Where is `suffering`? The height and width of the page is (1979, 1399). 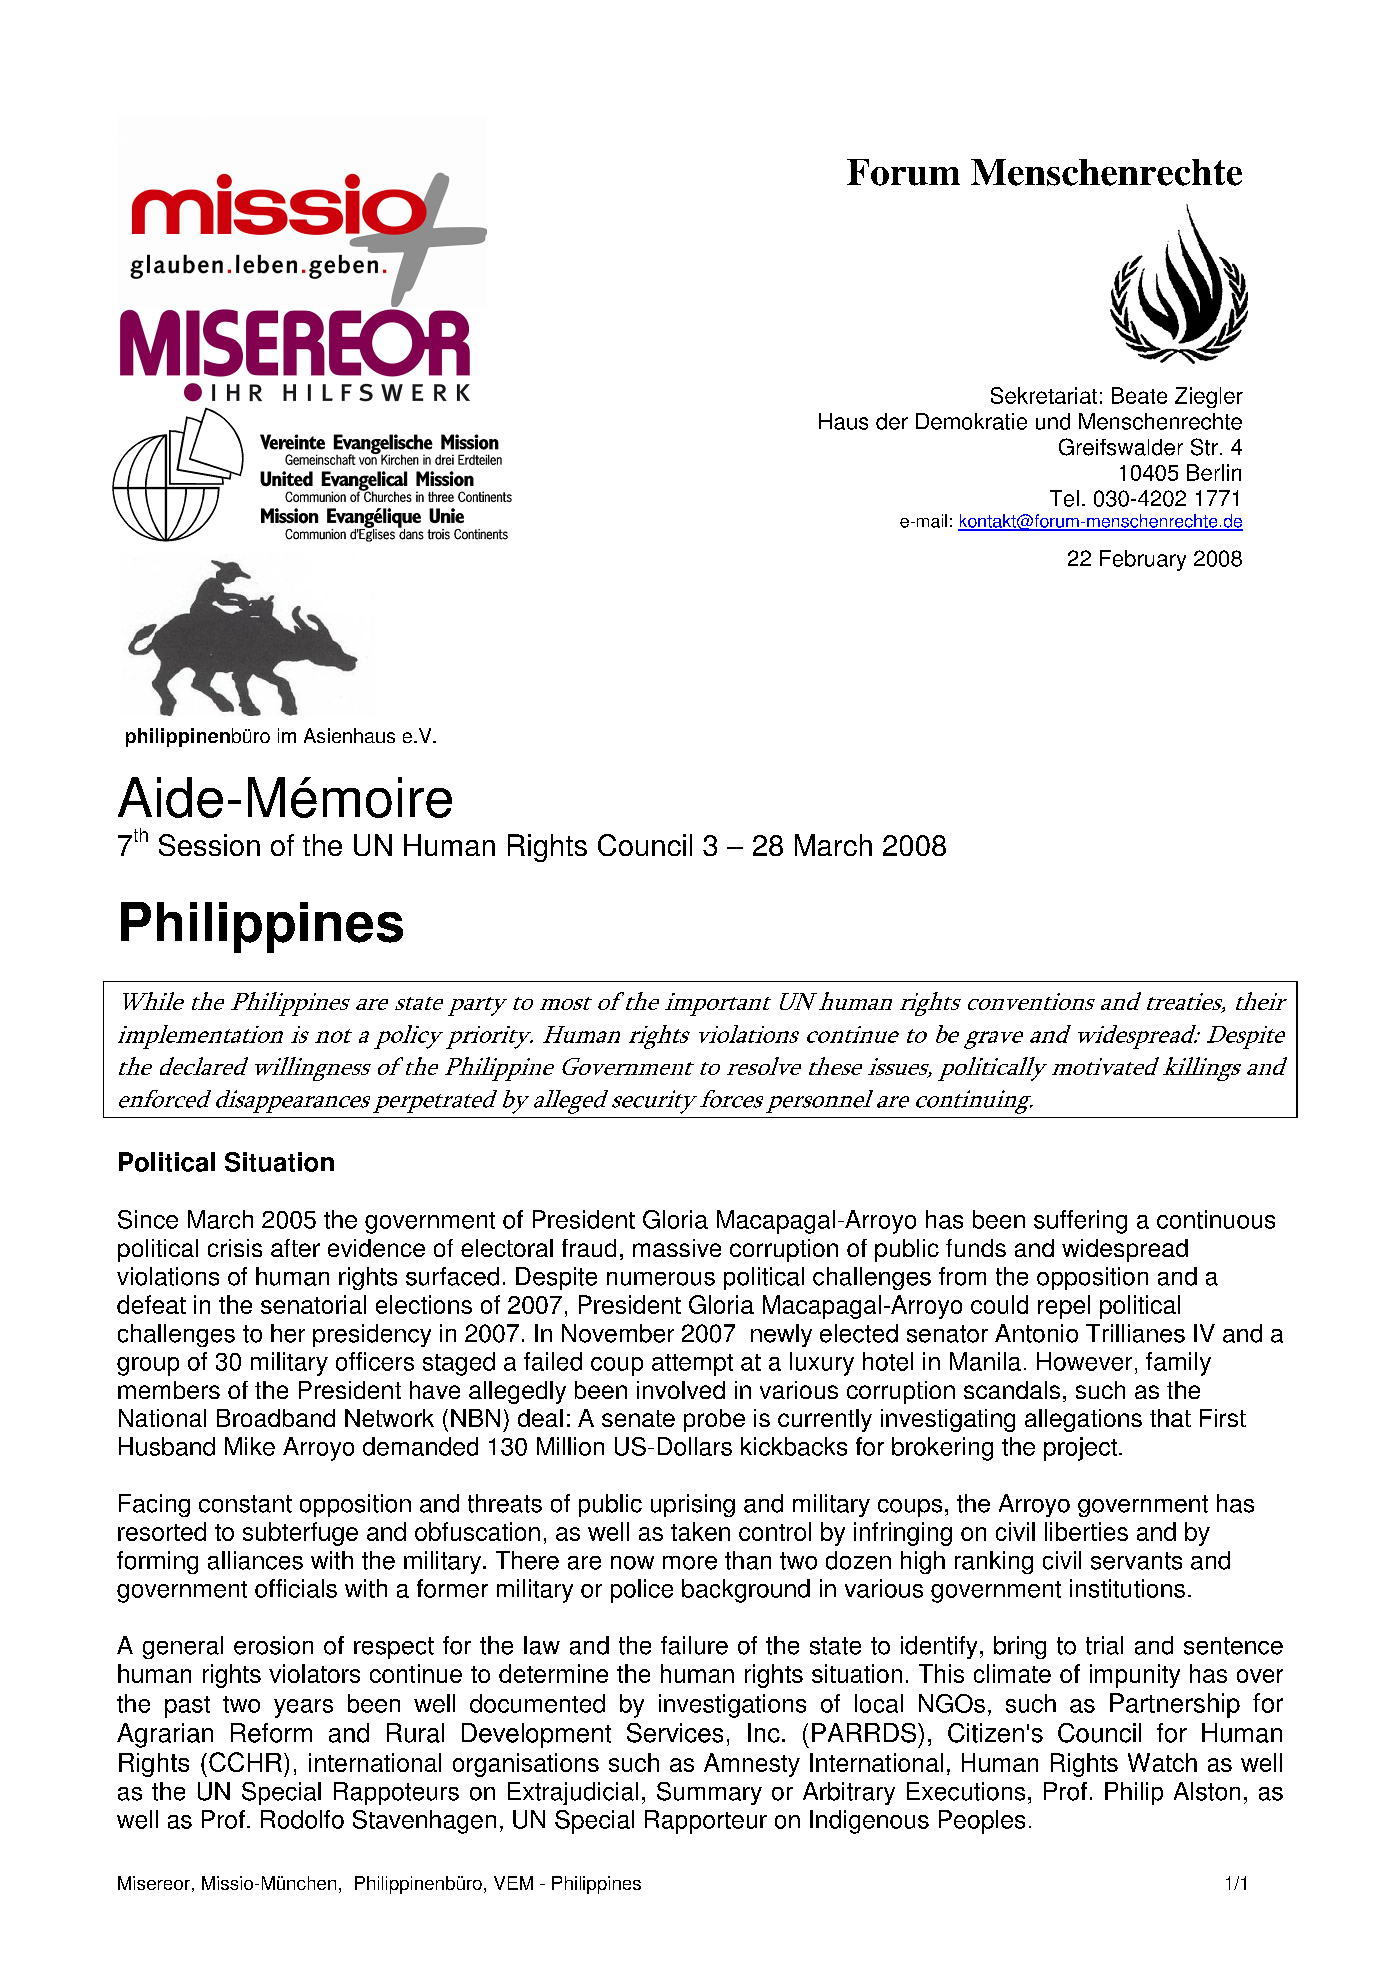 suffering is located at coordinates (1080, 1222).
